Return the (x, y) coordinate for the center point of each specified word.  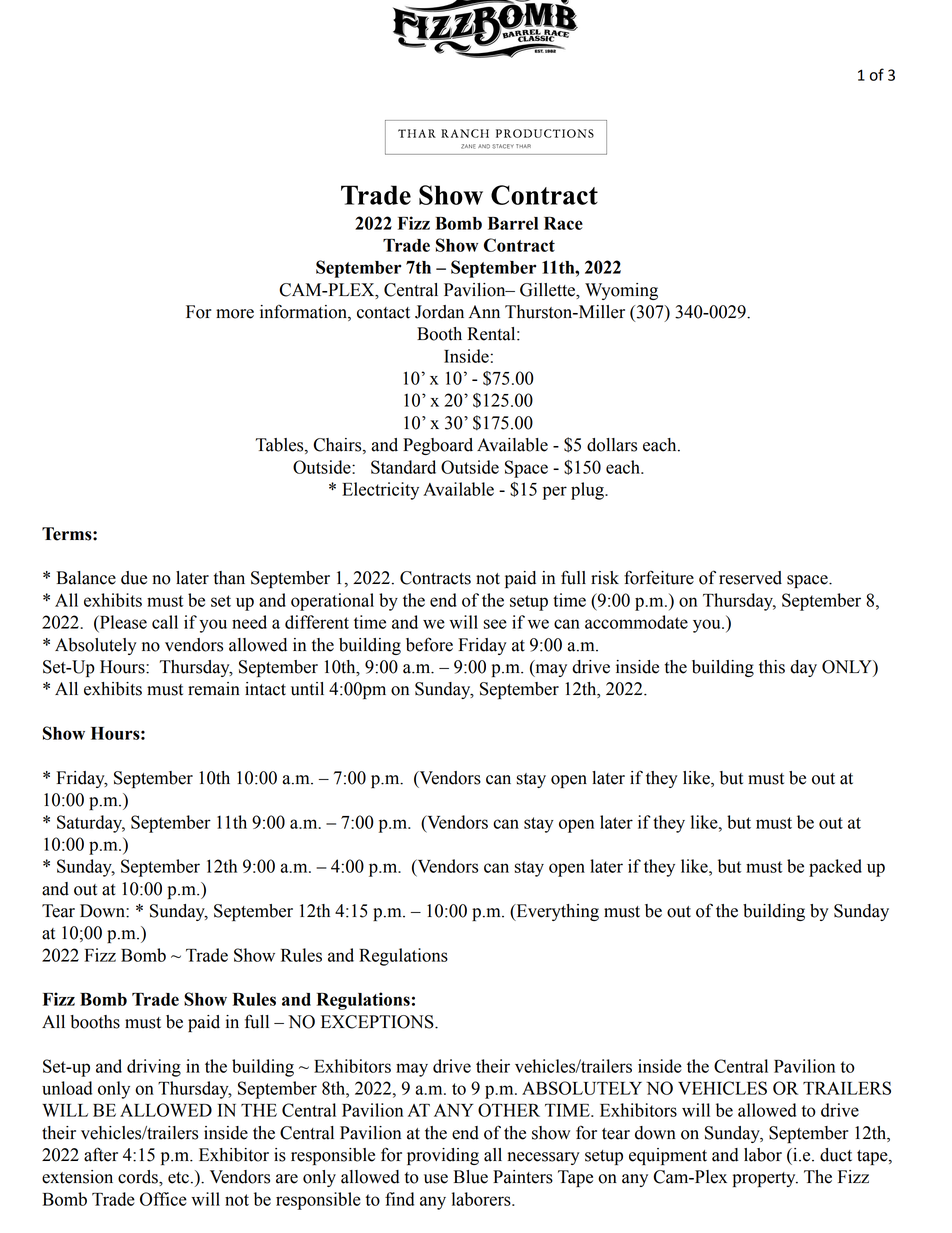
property (765, 1179)
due (134, 578)
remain (214, 689)
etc (178, 1178)
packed (835, 868)
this (772, 667)
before (429, 644)
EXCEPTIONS (378, 1022)
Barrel (513, 223)
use (436, 1179)
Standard (403, 467)
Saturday (91, 824)
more (235, 314)
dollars (612, 445)
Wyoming (621, 291)
